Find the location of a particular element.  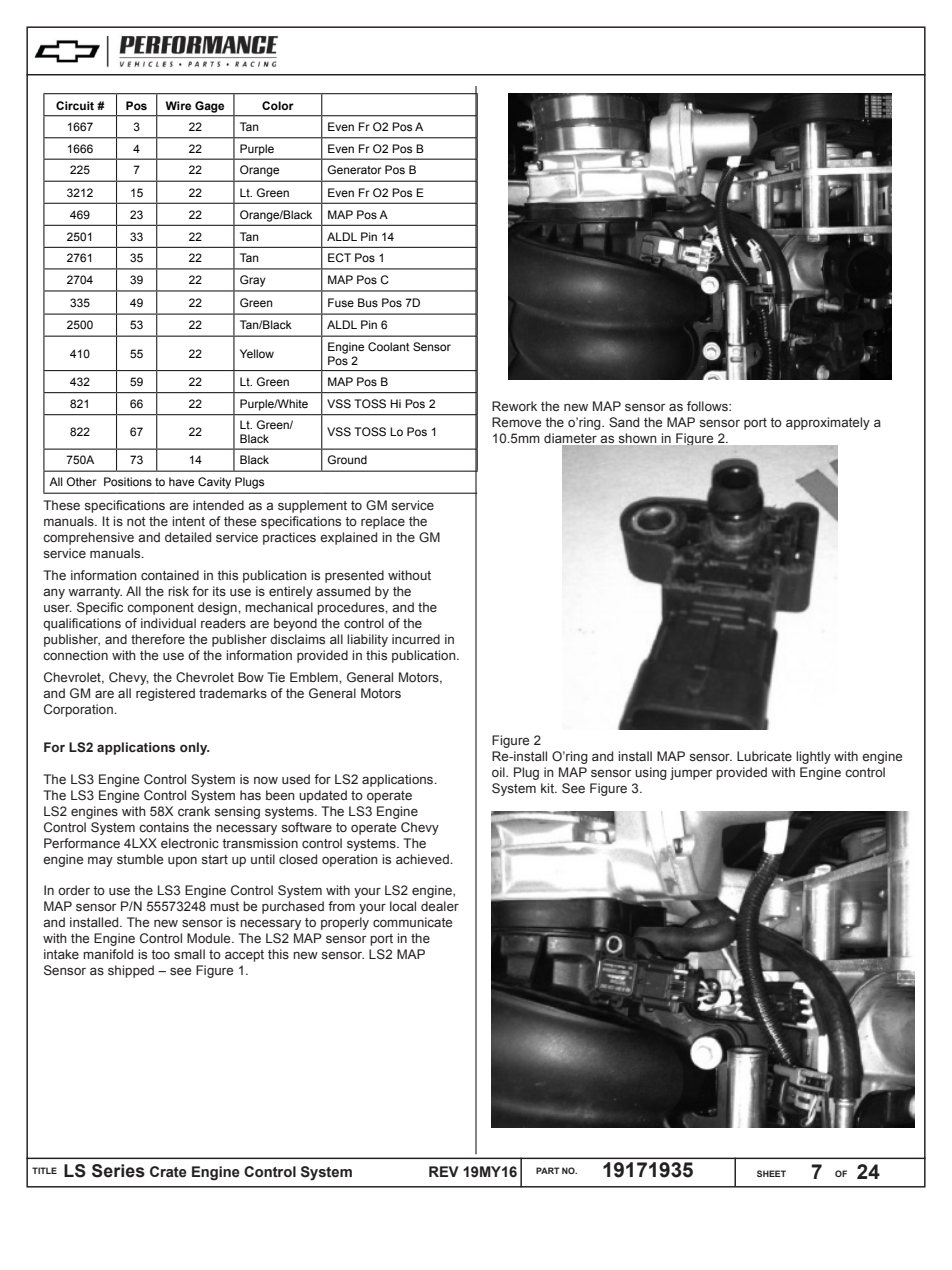

therefore is located at coordinates (158, 639).
